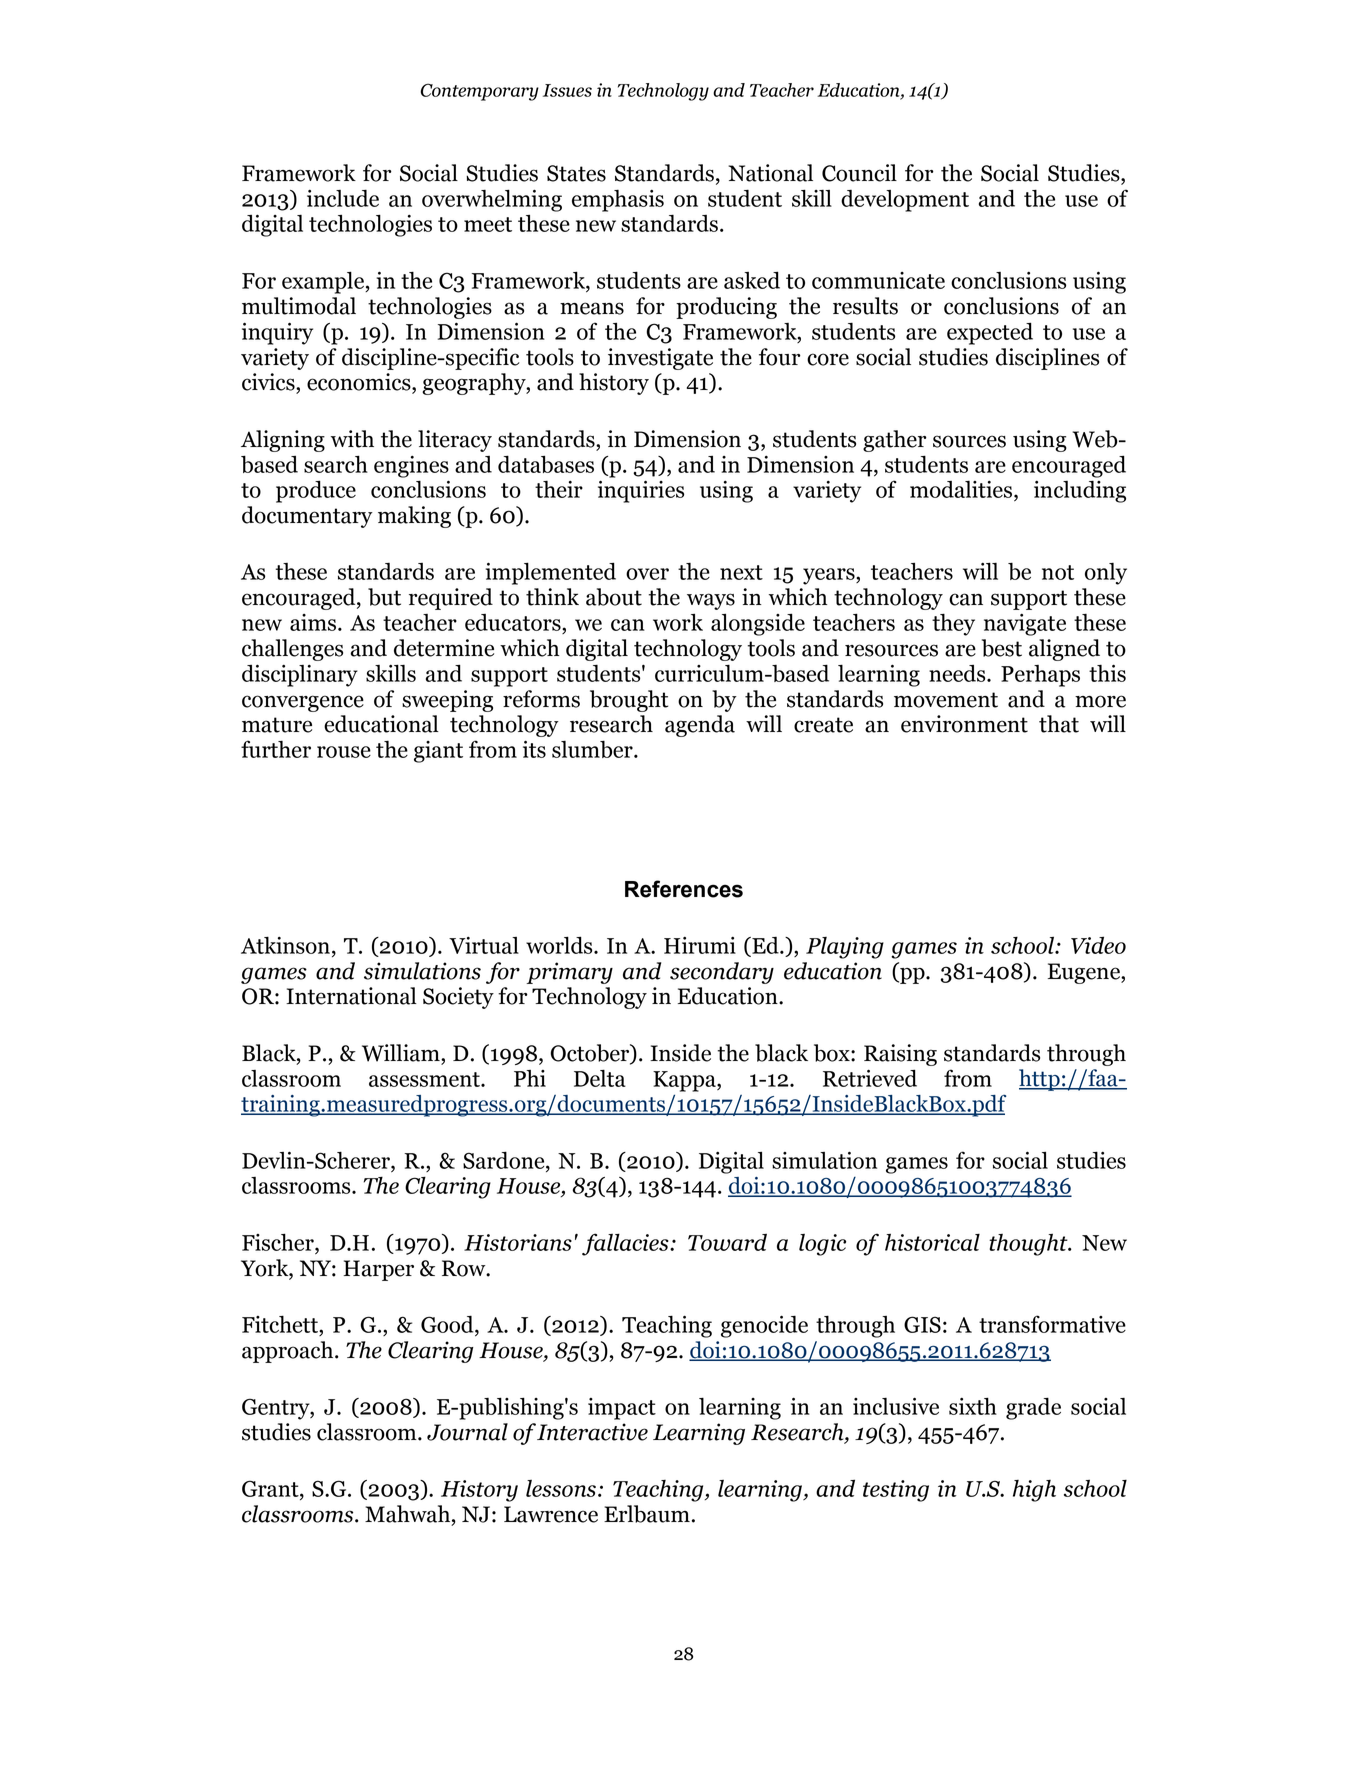 The width and height of the screenshot is (1368, 1770). Describe the element at coordinates (271, 1490) in the screenshot. I see `Grant` at that location.
